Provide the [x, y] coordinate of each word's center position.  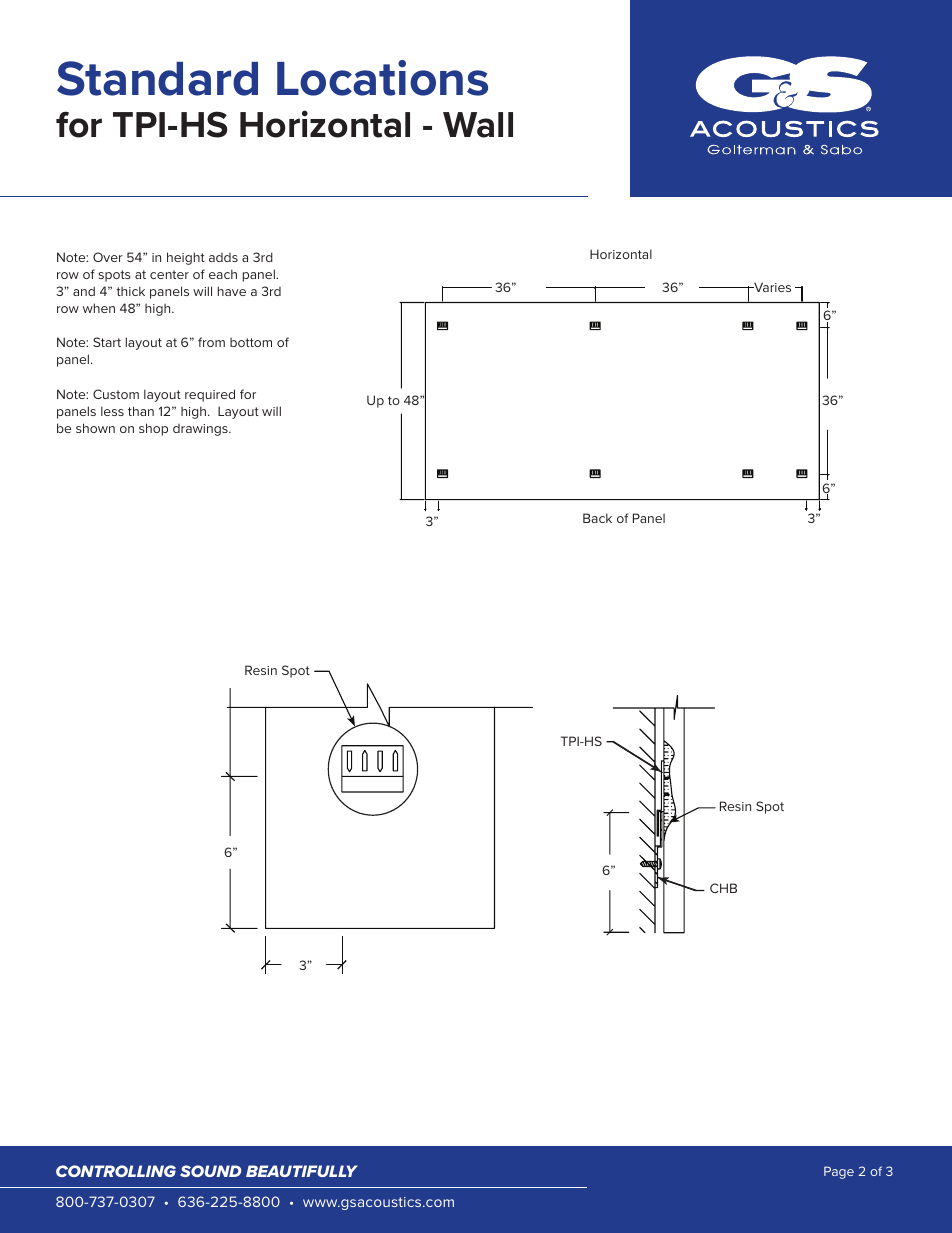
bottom [251, 342]
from [211, 342]
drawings [201, 430]
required [210, 395]
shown [95, 428]
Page [839, 1172]
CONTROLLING [116, 1171]
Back [597, 518]
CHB [723, 888]
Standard [157, 78]
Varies [771, 287]
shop [153, 429]
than [141, 411]
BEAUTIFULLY [302, 1171]
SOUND [211, 1171]
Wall [478, 125]
